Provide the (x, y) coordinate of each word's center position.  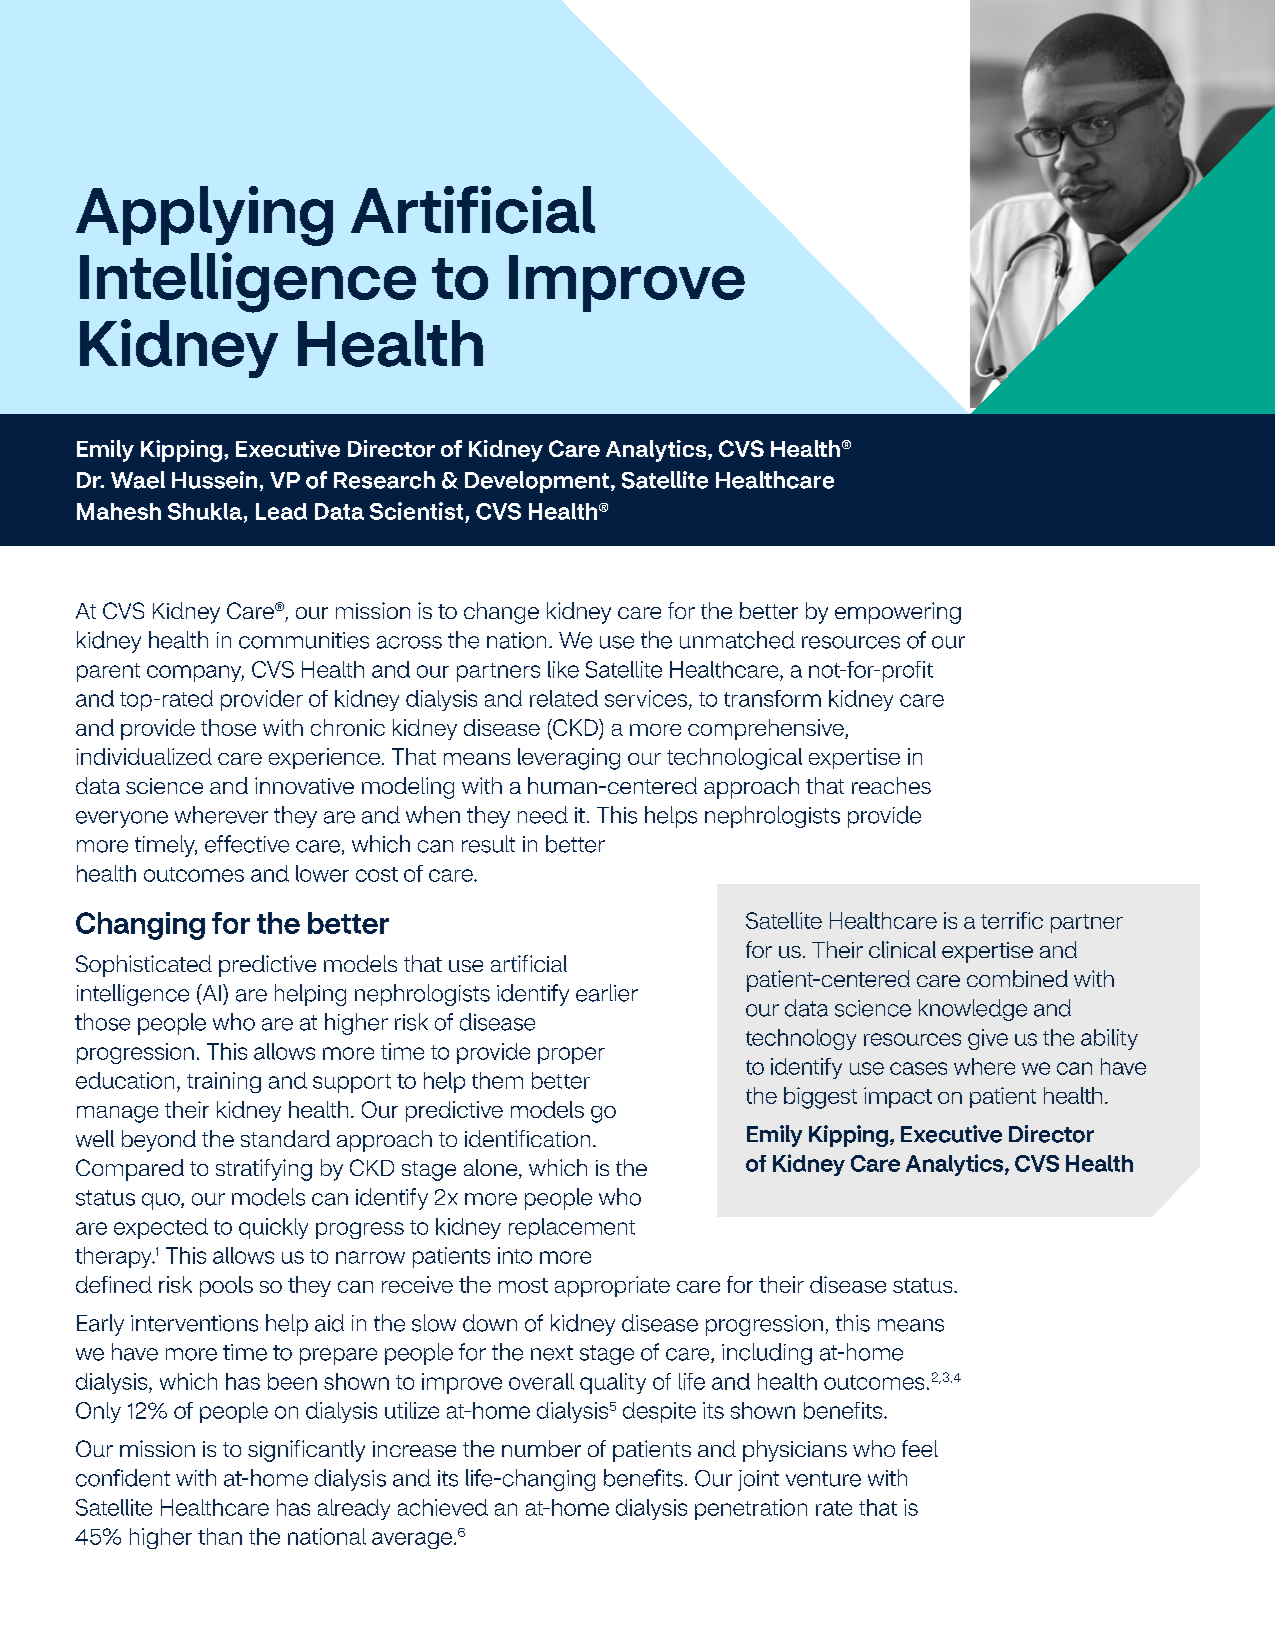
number (541, 1448)
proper (571, 1055)
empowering (898, 613)
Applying (204, 216)
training (224, 1082)
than (220, 1536)
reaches (891, 785)
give (988, 1039)
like (563, 669)
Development (537, 482)
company (195, 673)
